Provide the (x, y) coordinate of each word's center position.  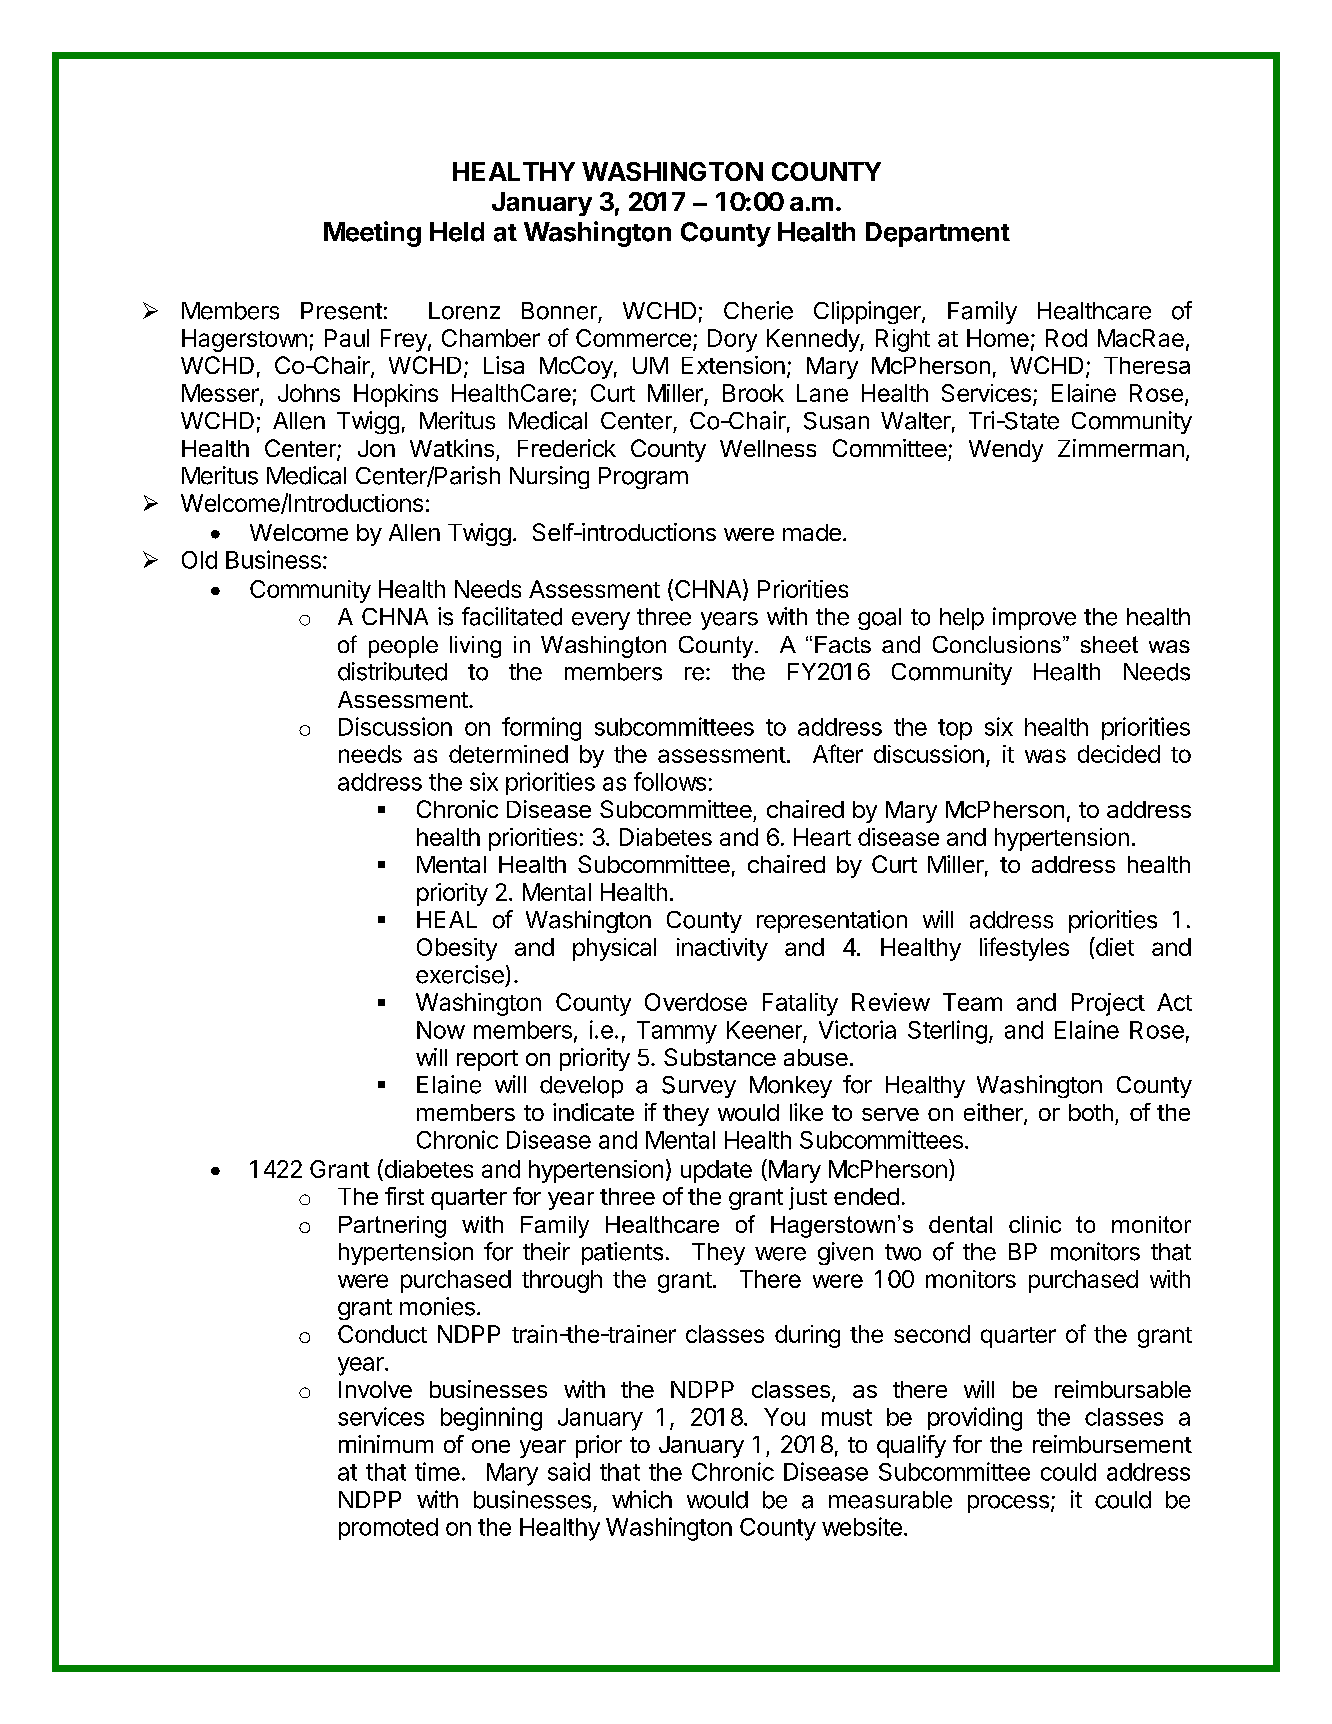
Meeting (372, 234)
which (642, 1499)
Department (938, 234)
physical (614, 949)
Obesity (457, 949)
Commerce (633, 338)
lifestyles (1024, 949)
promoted (388, 1529)
